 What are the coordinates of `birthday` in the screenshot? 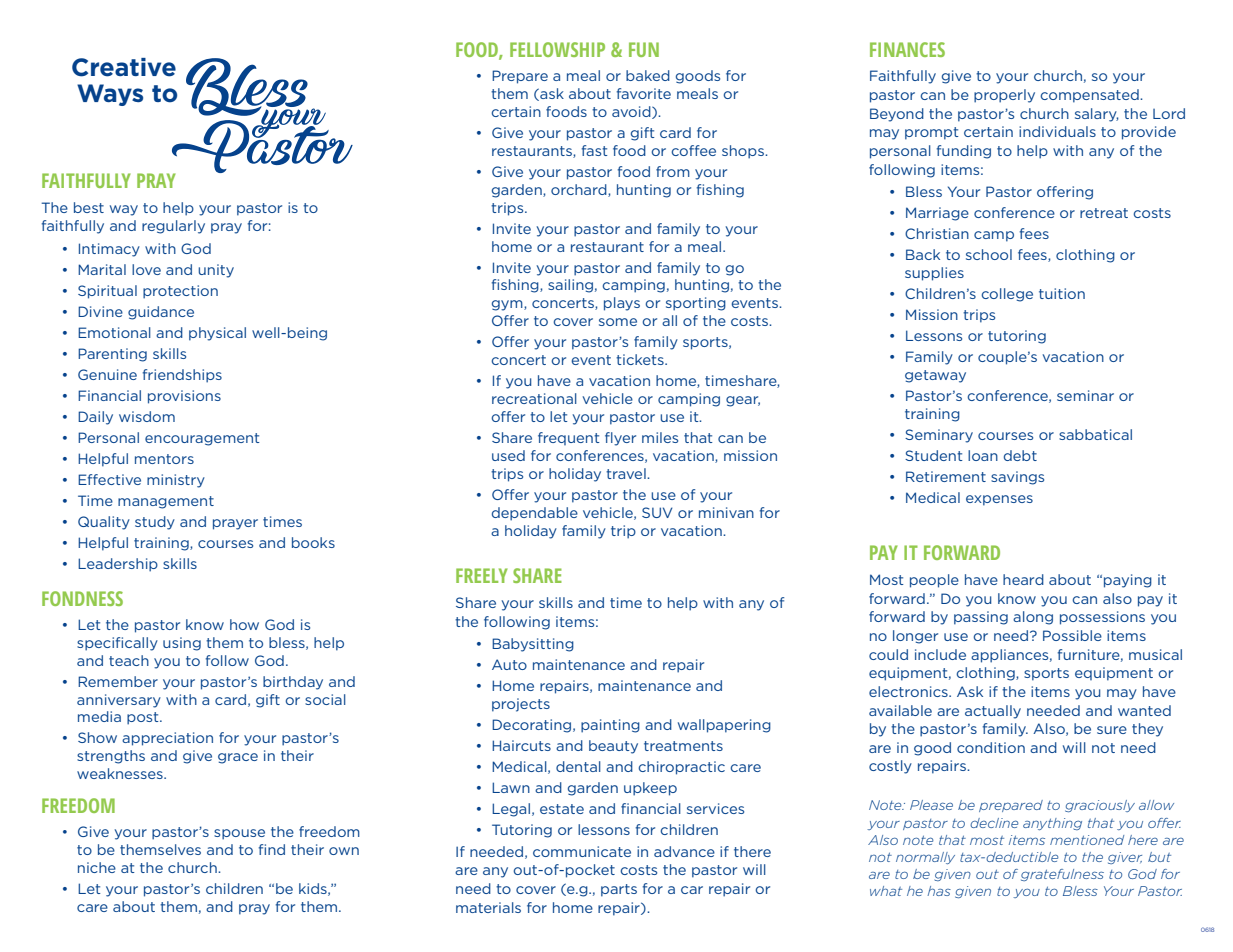 It's located at (293, 683).
